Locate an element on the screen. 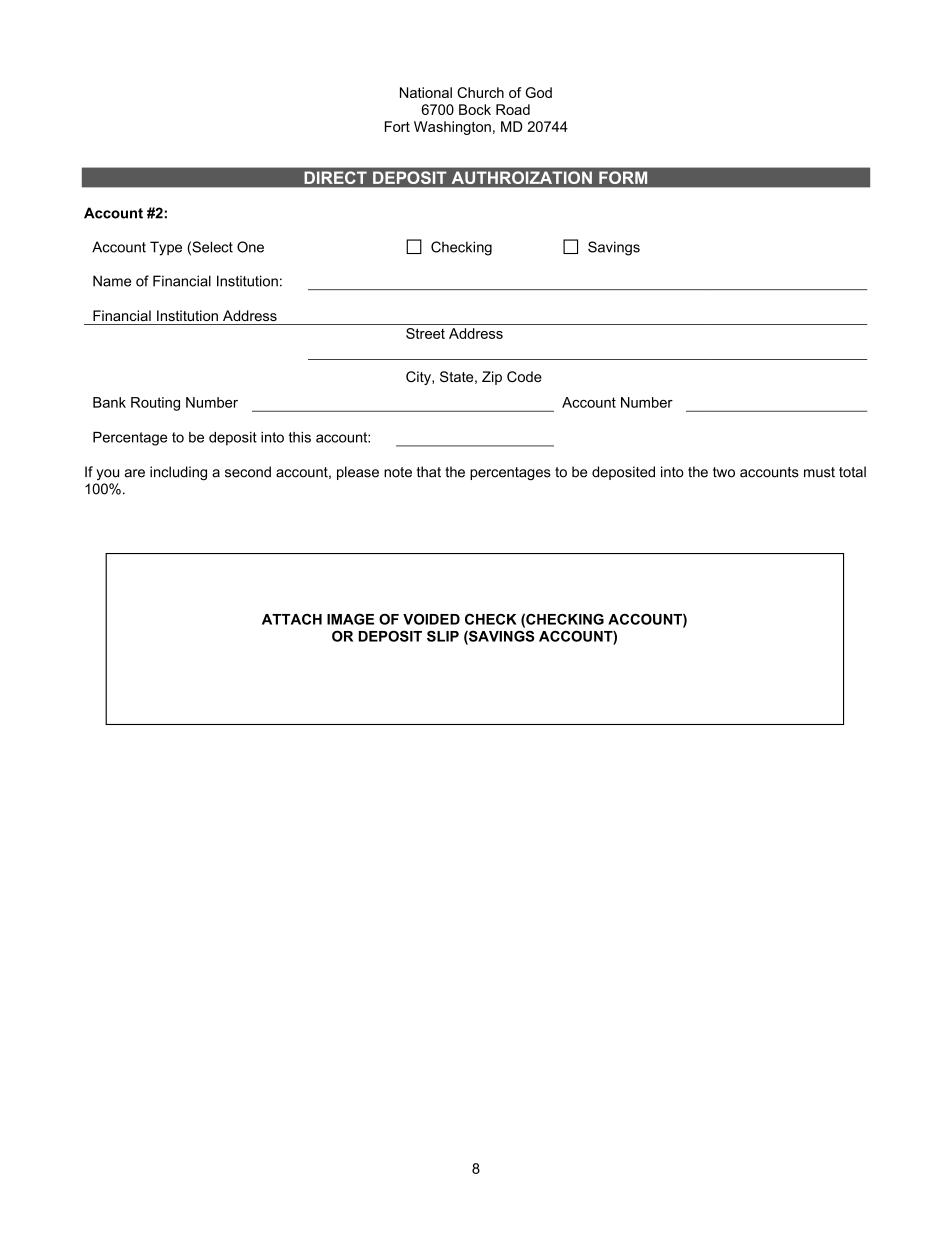  God is located at coordinates (538, 92).
